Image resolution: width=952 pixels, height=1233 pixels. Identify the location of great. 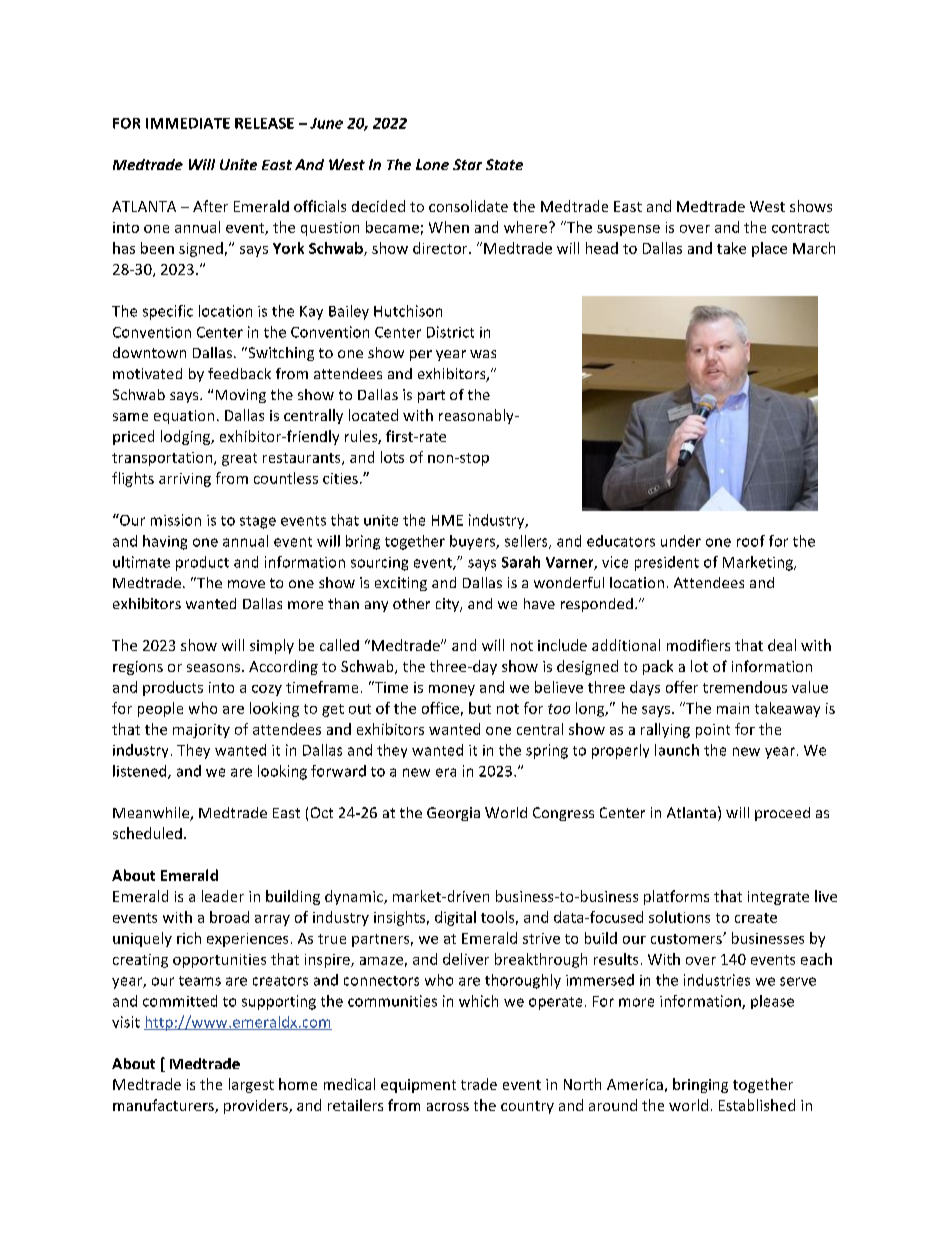
(239, 459).
